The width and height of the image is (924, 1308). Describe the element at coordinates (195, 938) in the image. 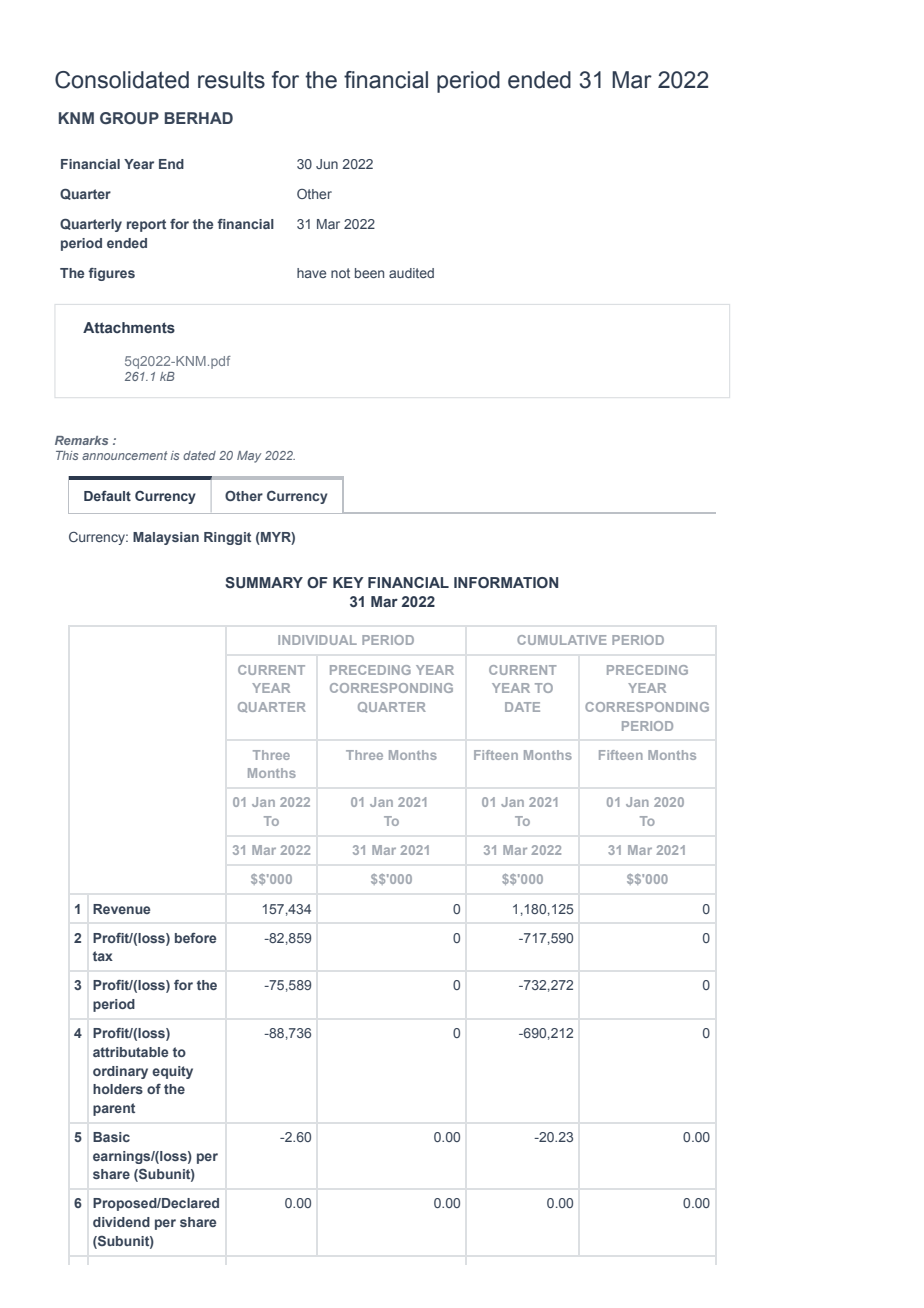

I see `before` at that location.
